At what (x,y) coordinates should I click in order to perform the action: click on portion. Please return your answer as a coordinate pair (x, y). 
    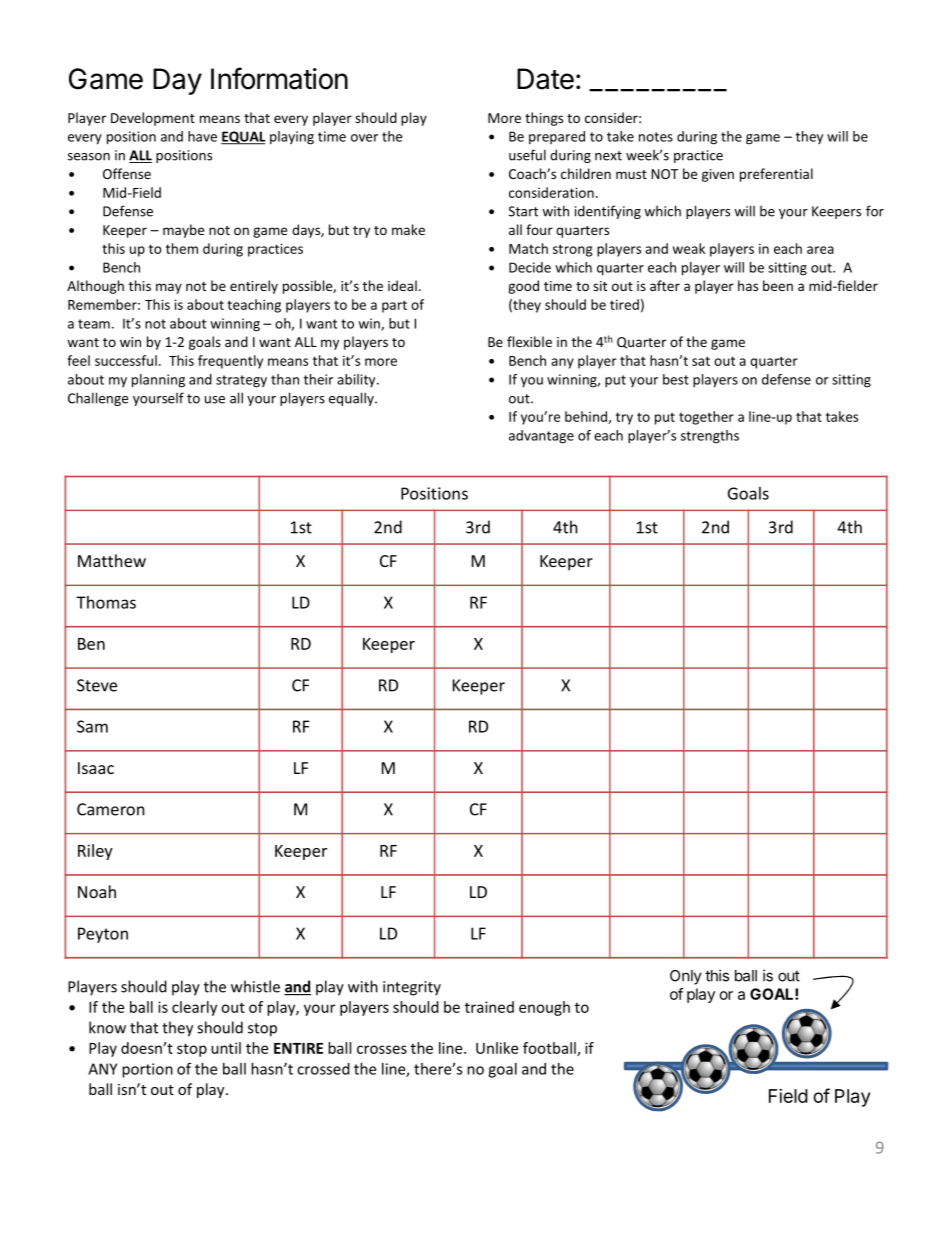
    Looking at the image, I should click on (147, 1070).
